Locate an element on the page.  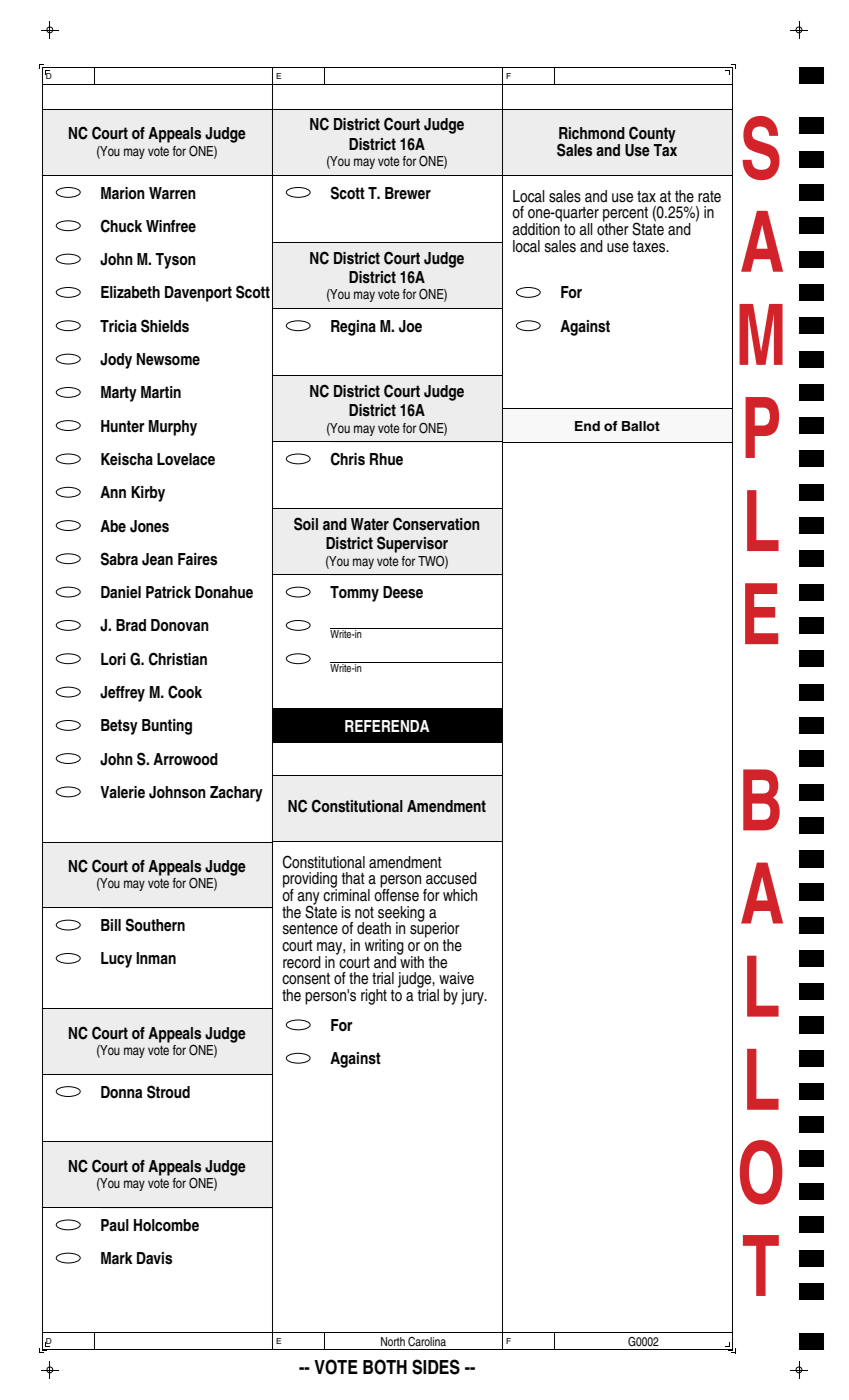
offense is located at coordinates (396, 894).
